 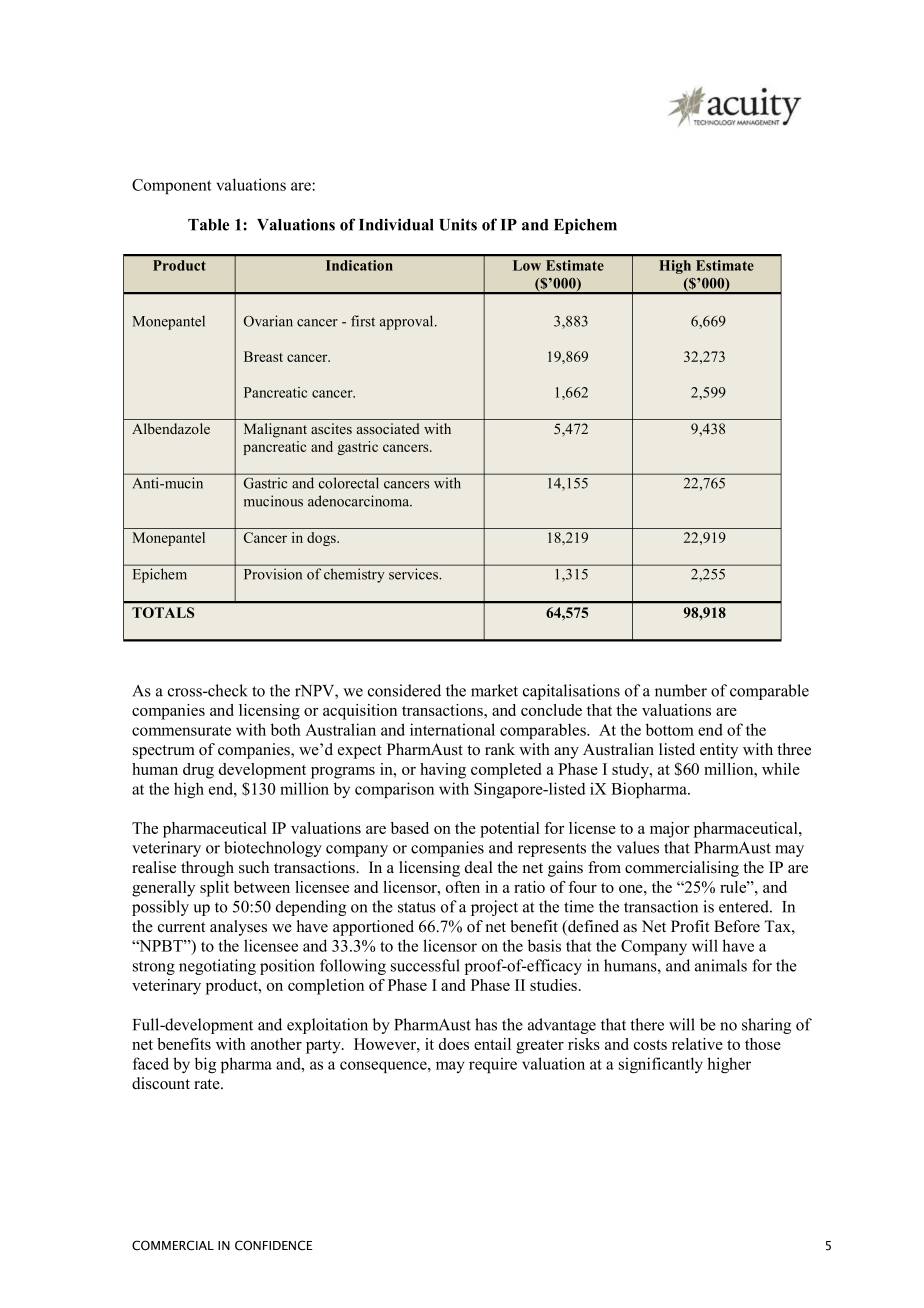 I want to click on require, so click(x=493, y=1065).
